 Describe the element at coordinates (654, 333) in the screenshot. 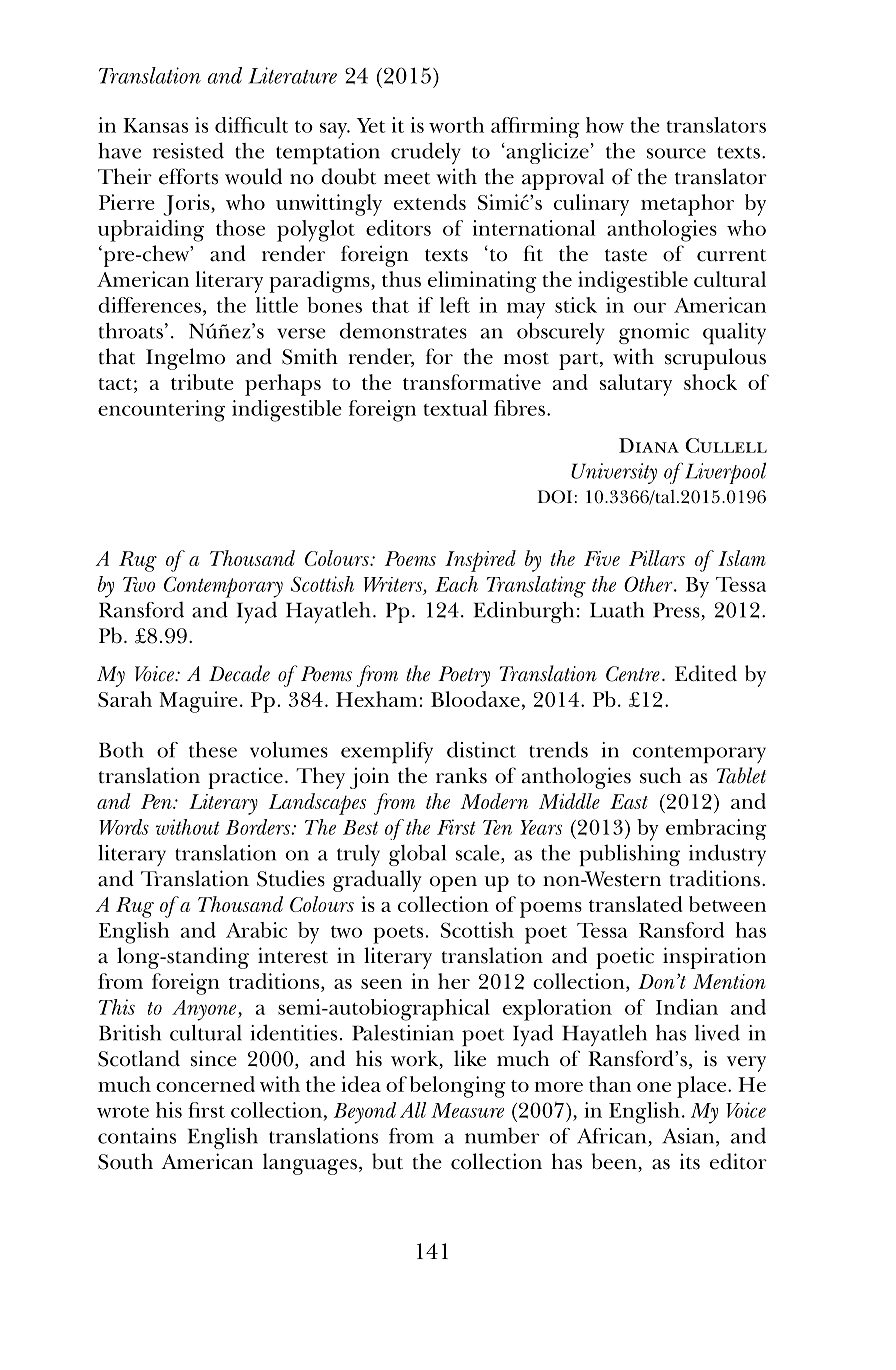

I see `gnomic` at that location.
